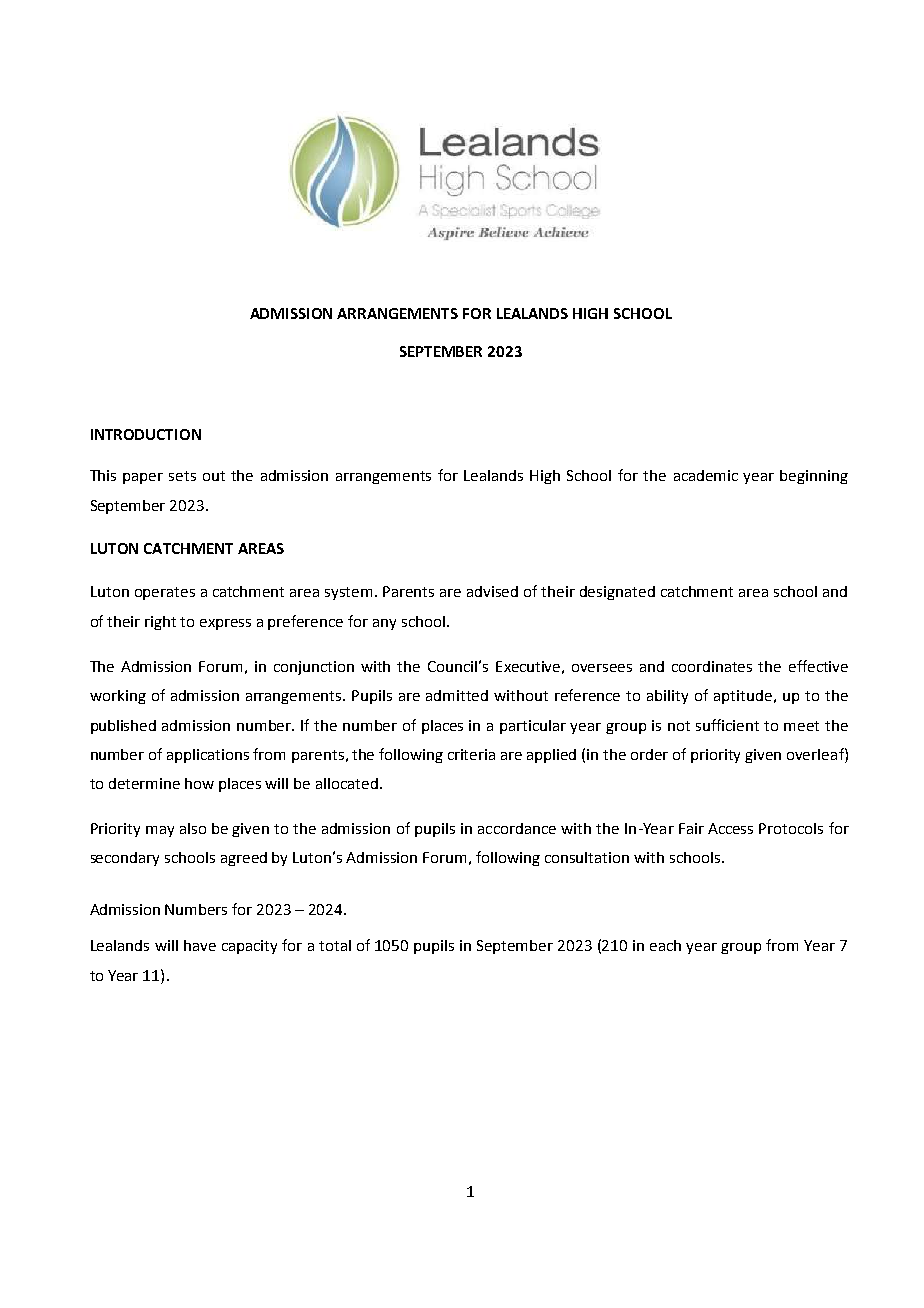  I want to click on working, so click(118, 697).
